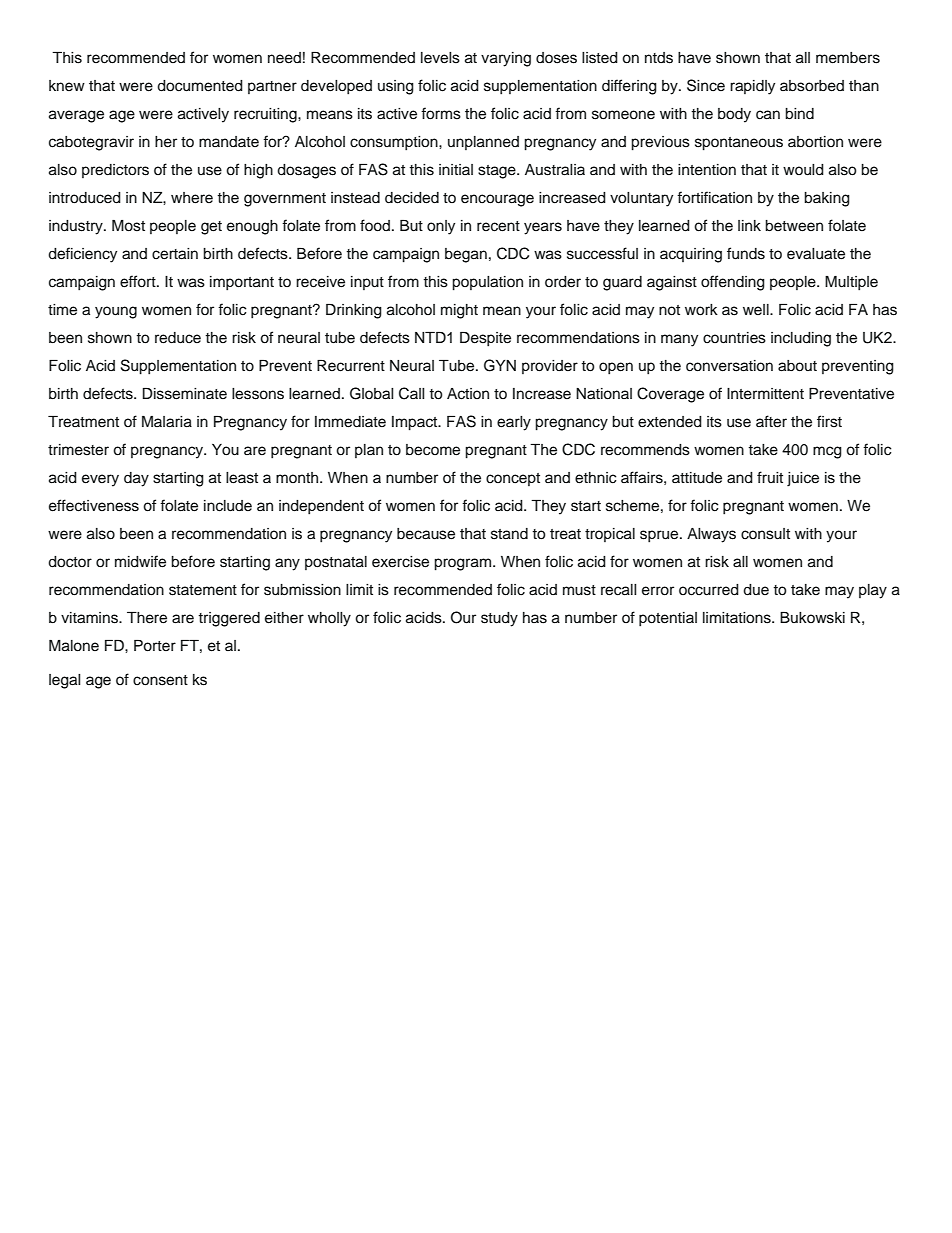 The height and width of the image is (1233, 952). Describe the element at coordinates (440, 58) in the image. I see `levels` at that location.
